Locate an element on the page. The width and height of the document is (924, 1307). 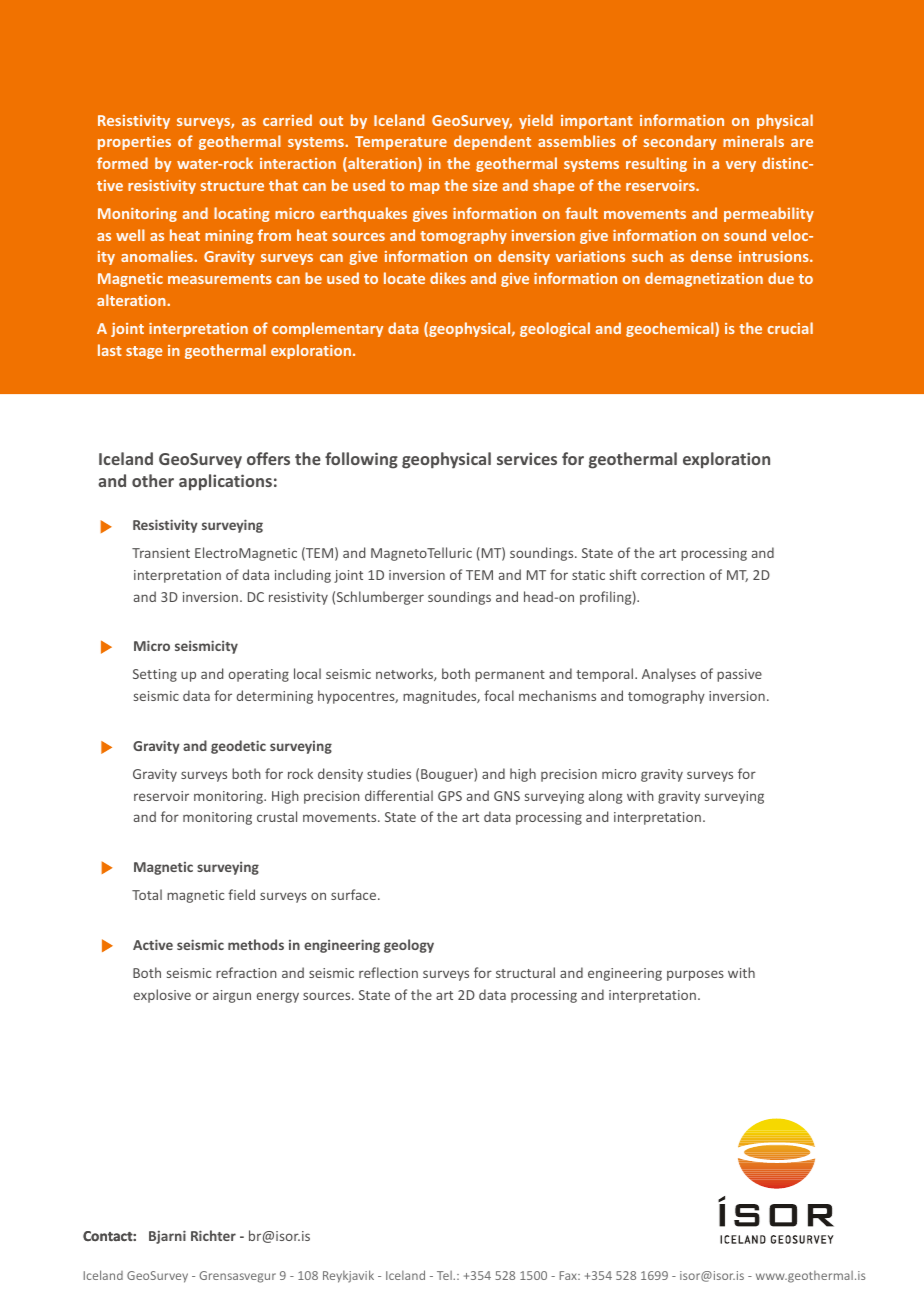
correction is located at coordinates (673, 575).
